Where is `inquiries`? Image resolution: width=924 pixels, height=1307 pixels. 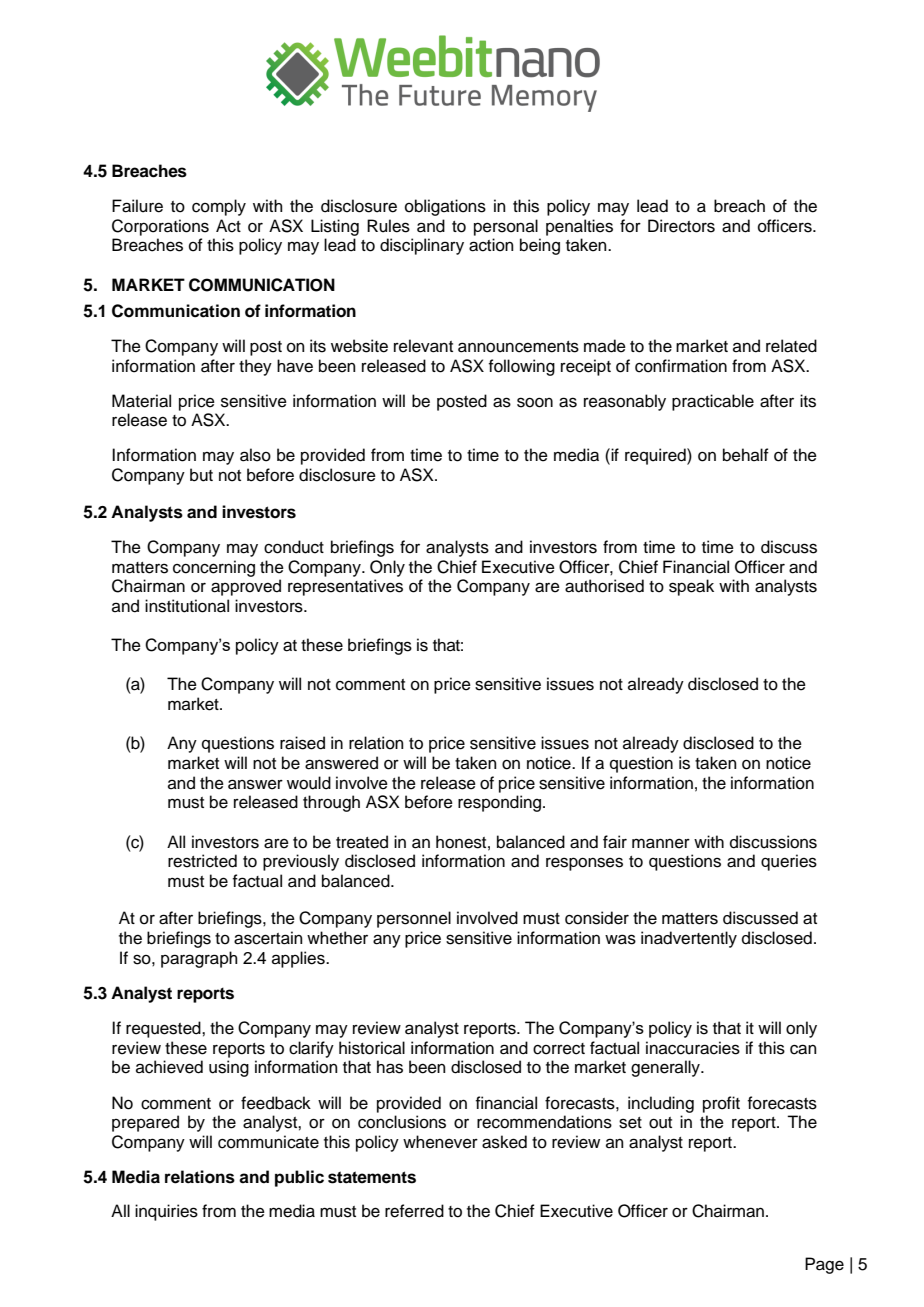 inquiries is located at coordinates (166, 1212).
